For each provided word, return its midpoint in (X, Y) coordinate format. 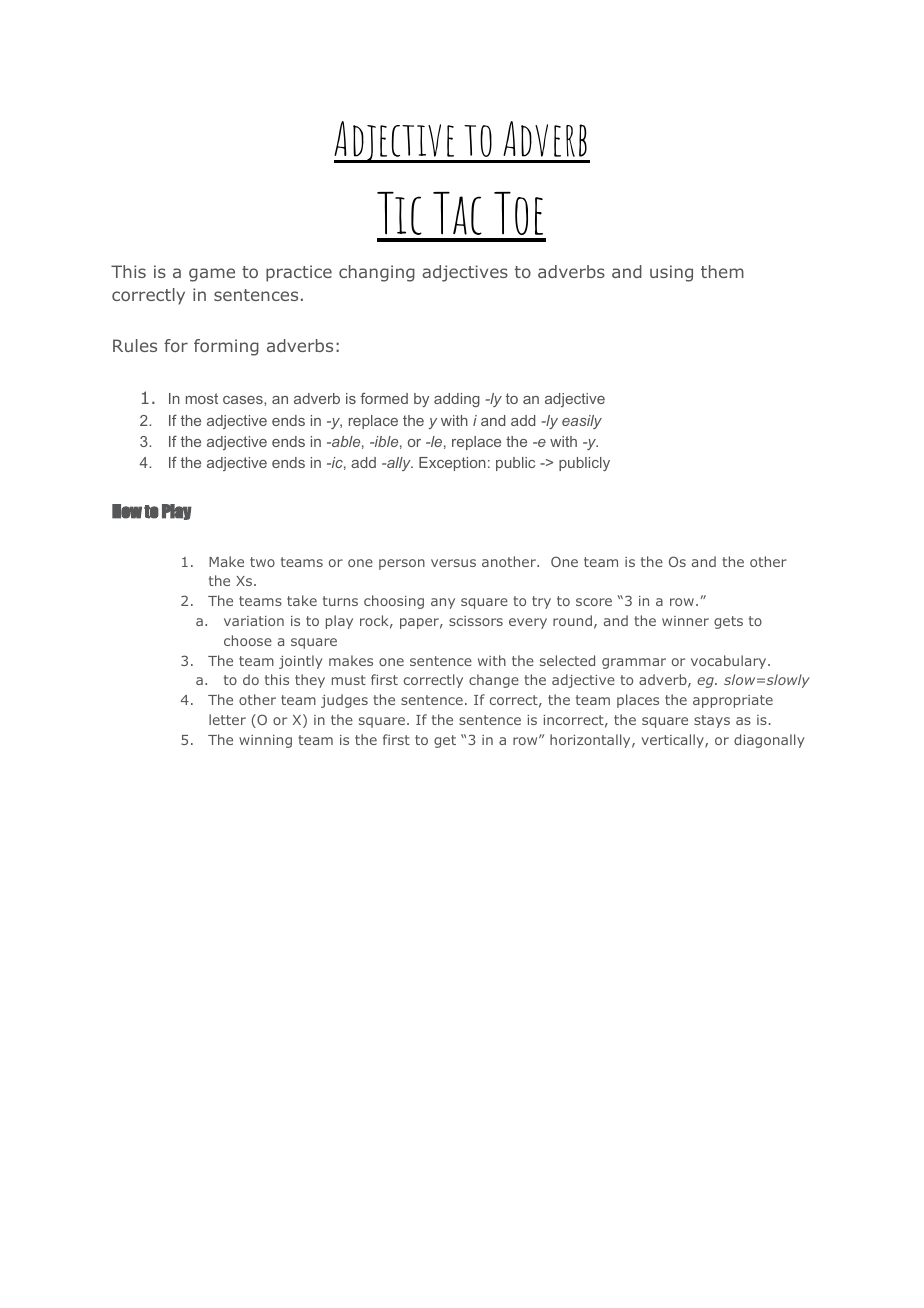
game (212, 275)
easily (582, 422)
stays (712, 721)
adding (457, 400)
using (671, 273)
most (202, 398)
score (594, 602)
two (262, 562)
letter (227, 719)
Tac (457, 213)
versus (453, 563)
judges (344, 701)
